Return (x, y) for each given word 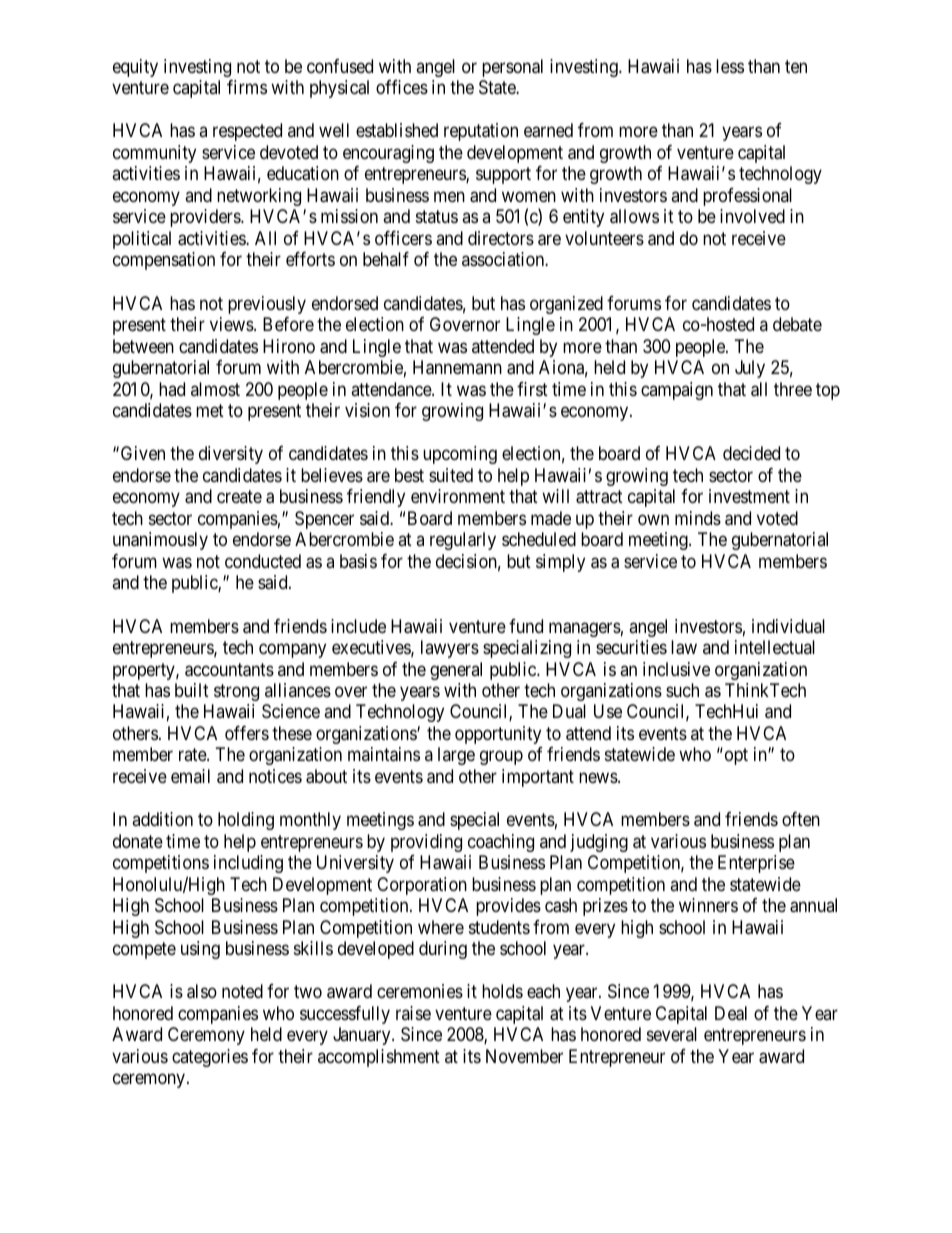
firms (247, 87)
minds (698, 518)
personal (512, 68)
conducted (263, 561)
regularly (463, 541)
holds (502, 991)
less (730, 66)
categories (210, 1058)
